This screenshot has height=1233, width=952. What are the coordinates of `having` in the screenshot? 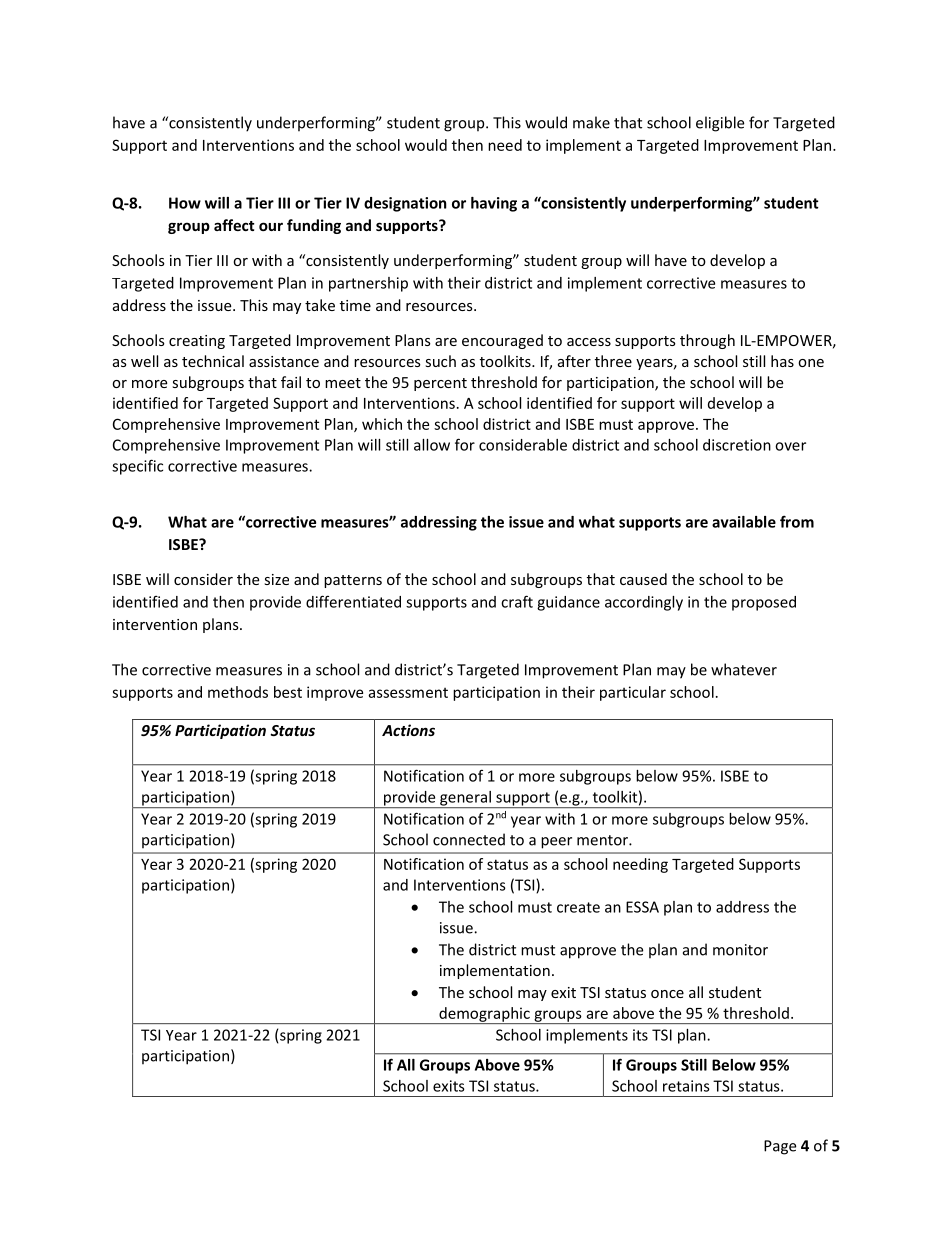 It's located at (494, 204).
